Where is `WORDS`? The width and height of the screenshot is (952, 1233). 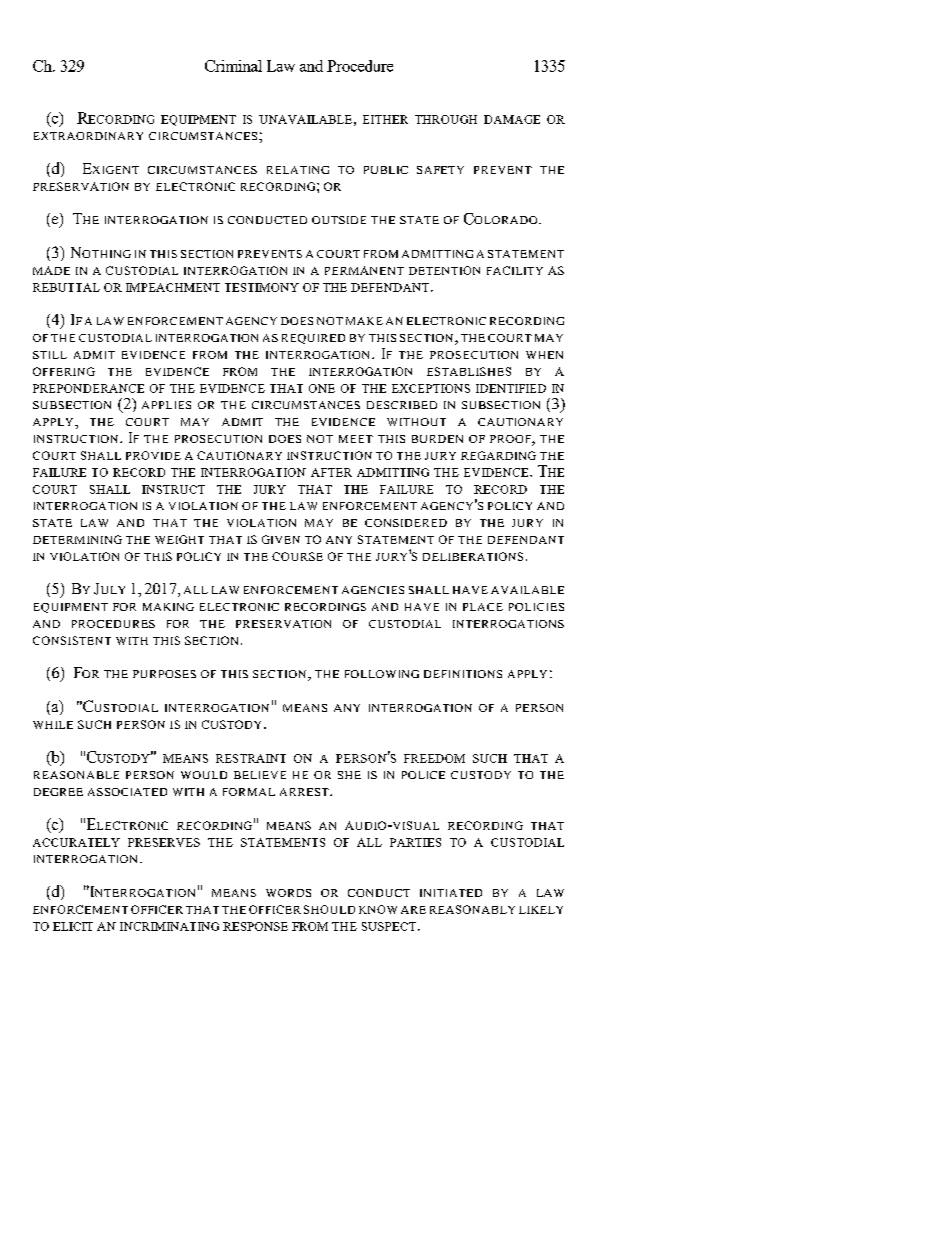 WORDS is located at coordinates (288, 893).
